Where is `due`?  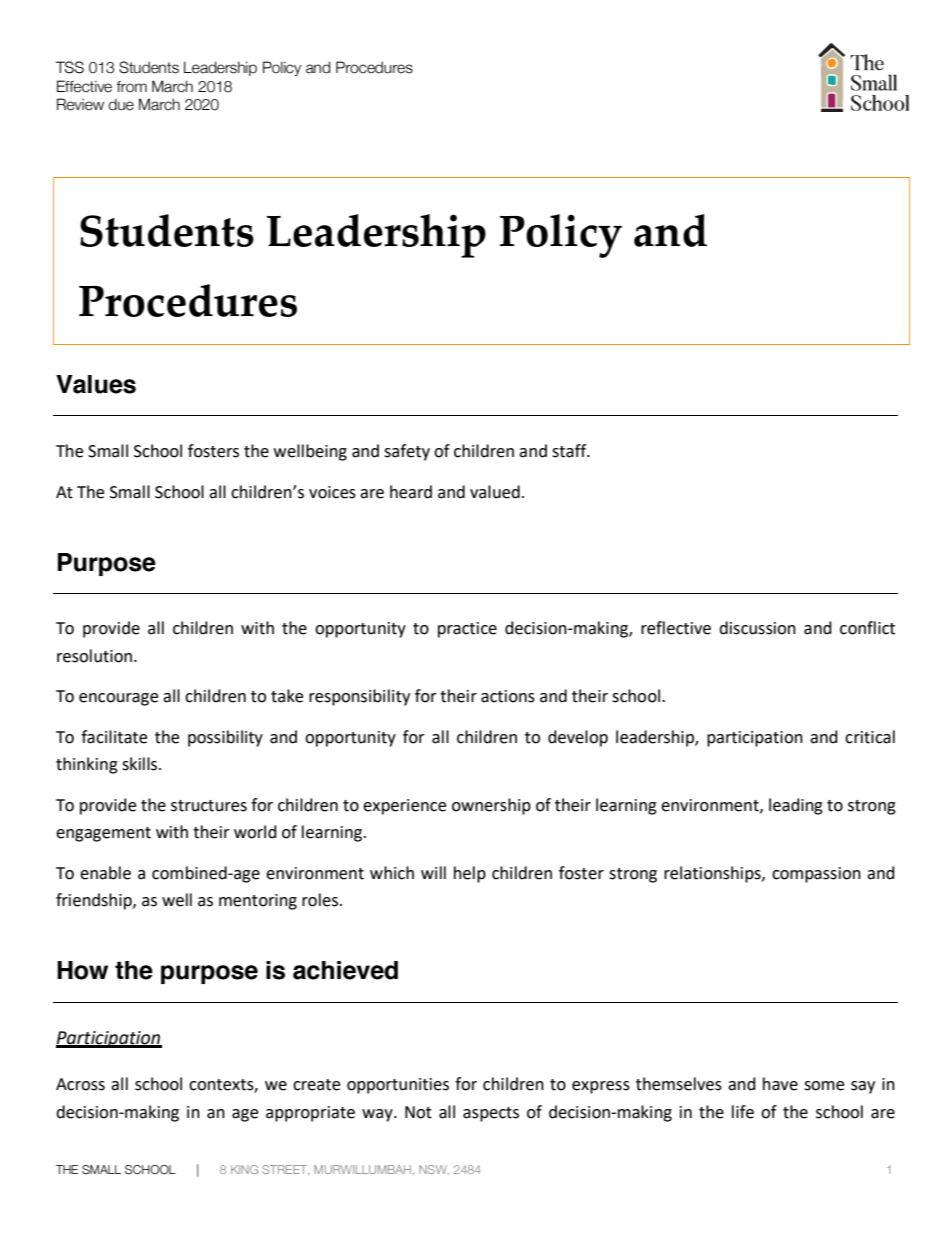 due is located at coordinates (121, 105).
